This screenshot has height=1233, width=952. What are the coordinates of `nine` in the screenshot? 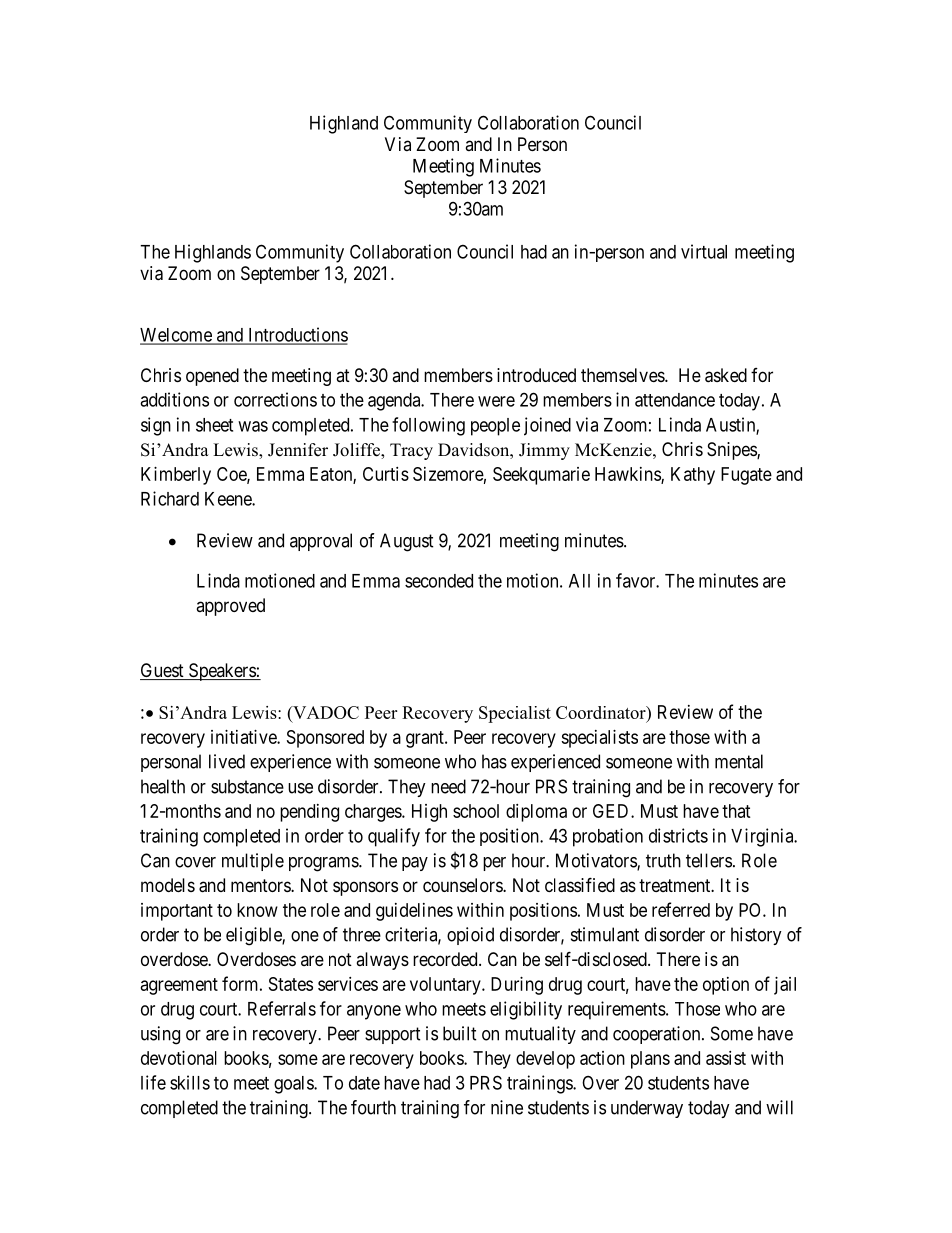 It's located at (507, 1107).
